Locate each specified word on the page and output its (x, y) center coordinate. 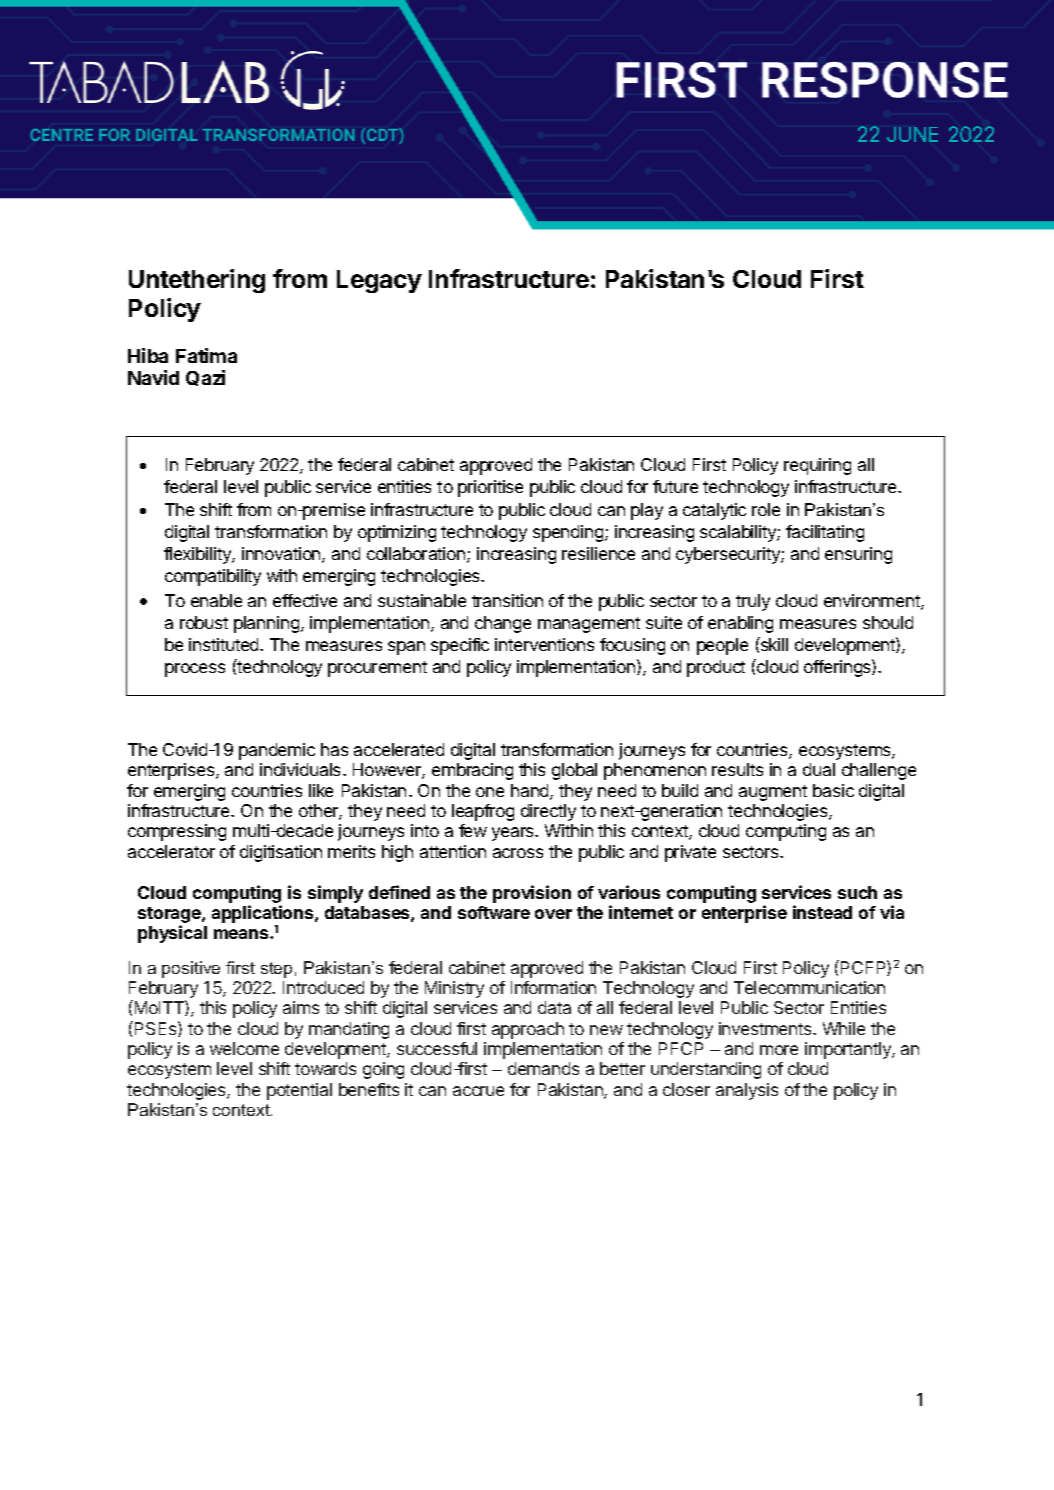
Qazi (205, 378)
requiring (817, 466)
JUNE (912, 134)
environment (873, 602)
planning (266, 624)
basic (833, 790)
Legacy (379, 281)
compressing (177, 832)
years (514, 834)
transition (507, 600)
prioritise (490, 488)
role (766, 509)
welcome (244, 1048)
